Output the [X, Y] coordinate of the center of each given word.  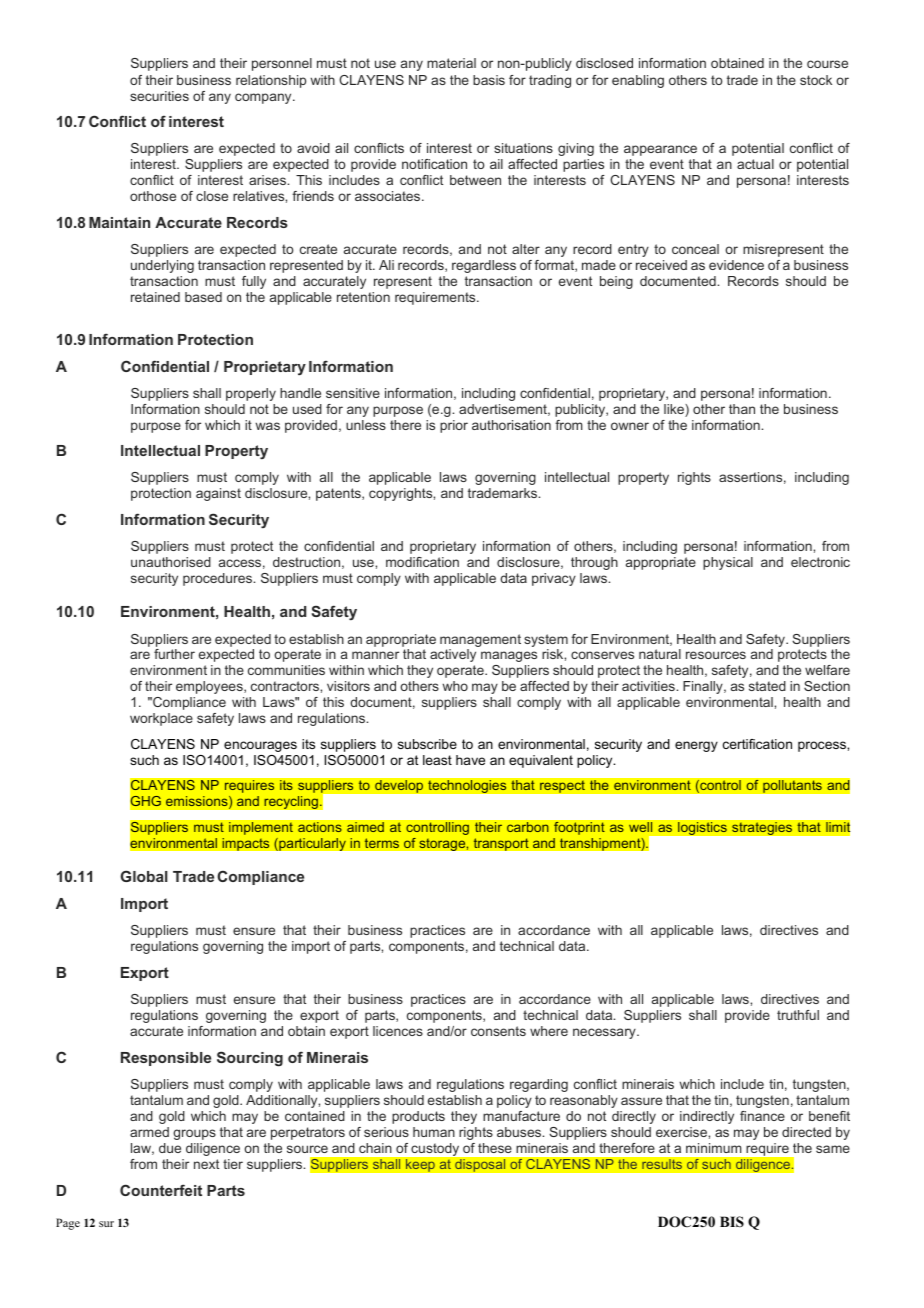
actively [453, 655]
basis [489, 80]
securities [159, 96]
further [174, 654]
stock [816, 80]
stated [767, 686]
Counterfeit [161, 1190]
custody [435, 1149]
